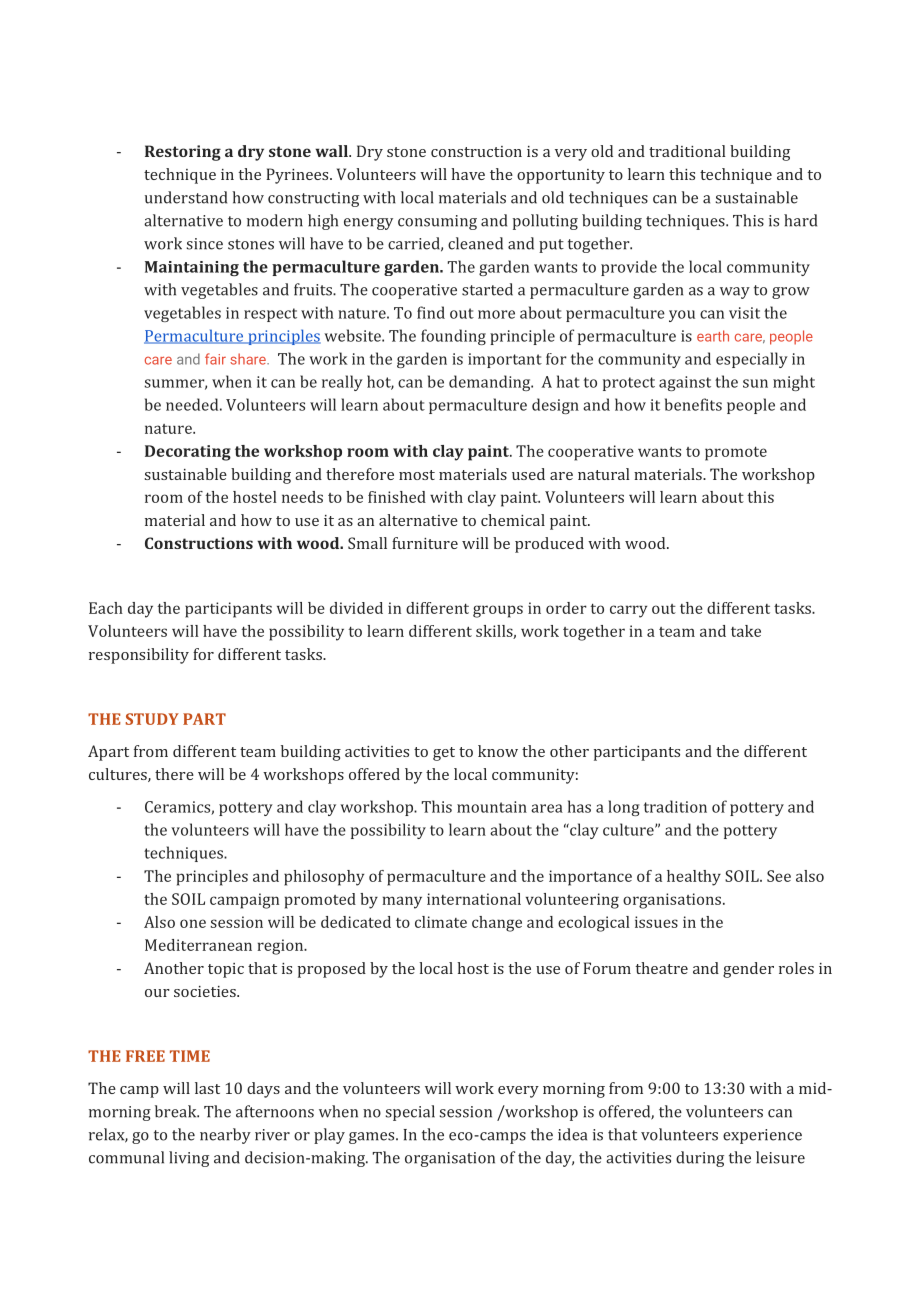  What do you see at coordinates (604, 474) in the screenshot?
I see `natural` at bounding box center [604, 474].
